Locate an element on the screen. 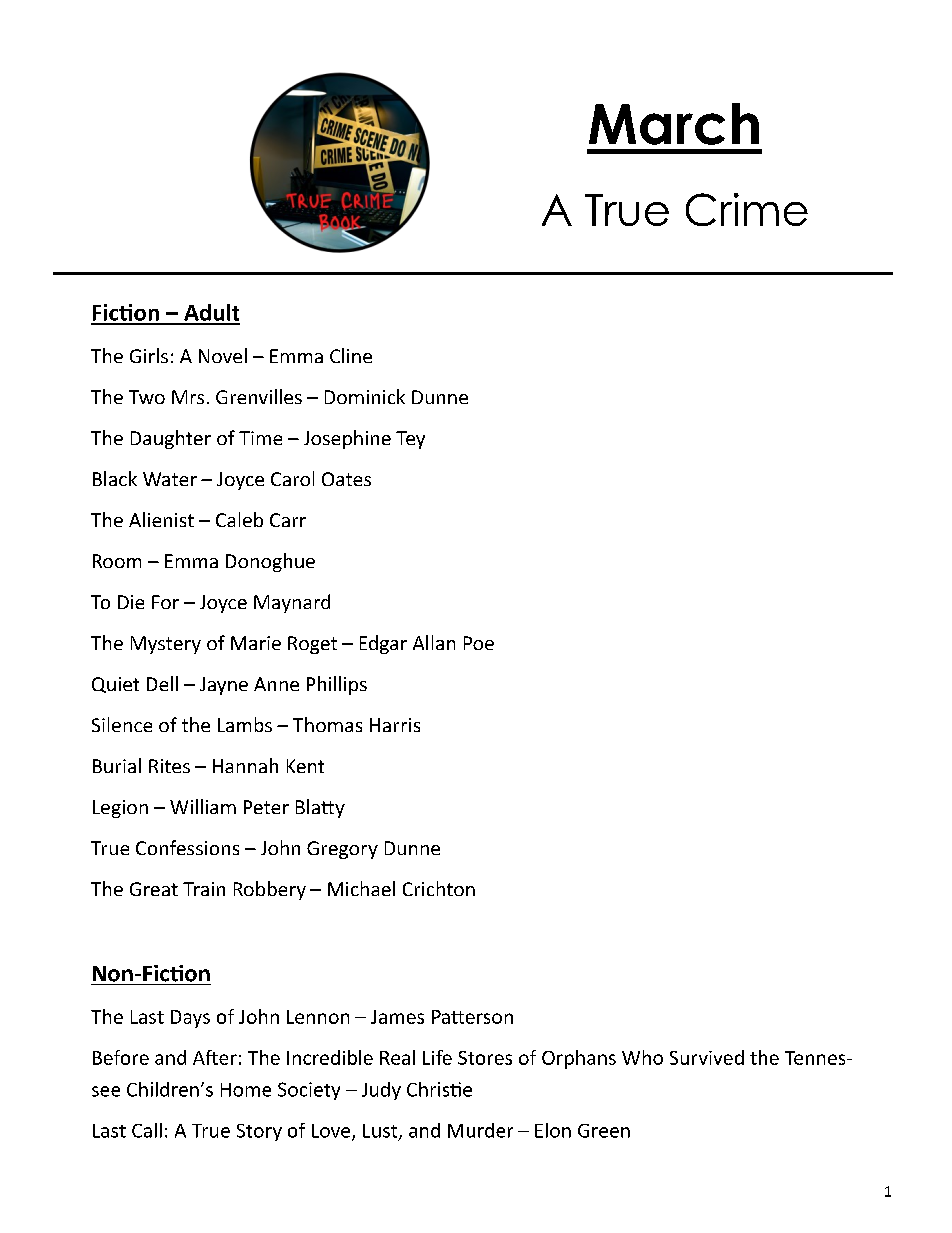 Image resolution: width=952 pixels, height=1233 pixels. Who is located at coordinates (642, 1057).
